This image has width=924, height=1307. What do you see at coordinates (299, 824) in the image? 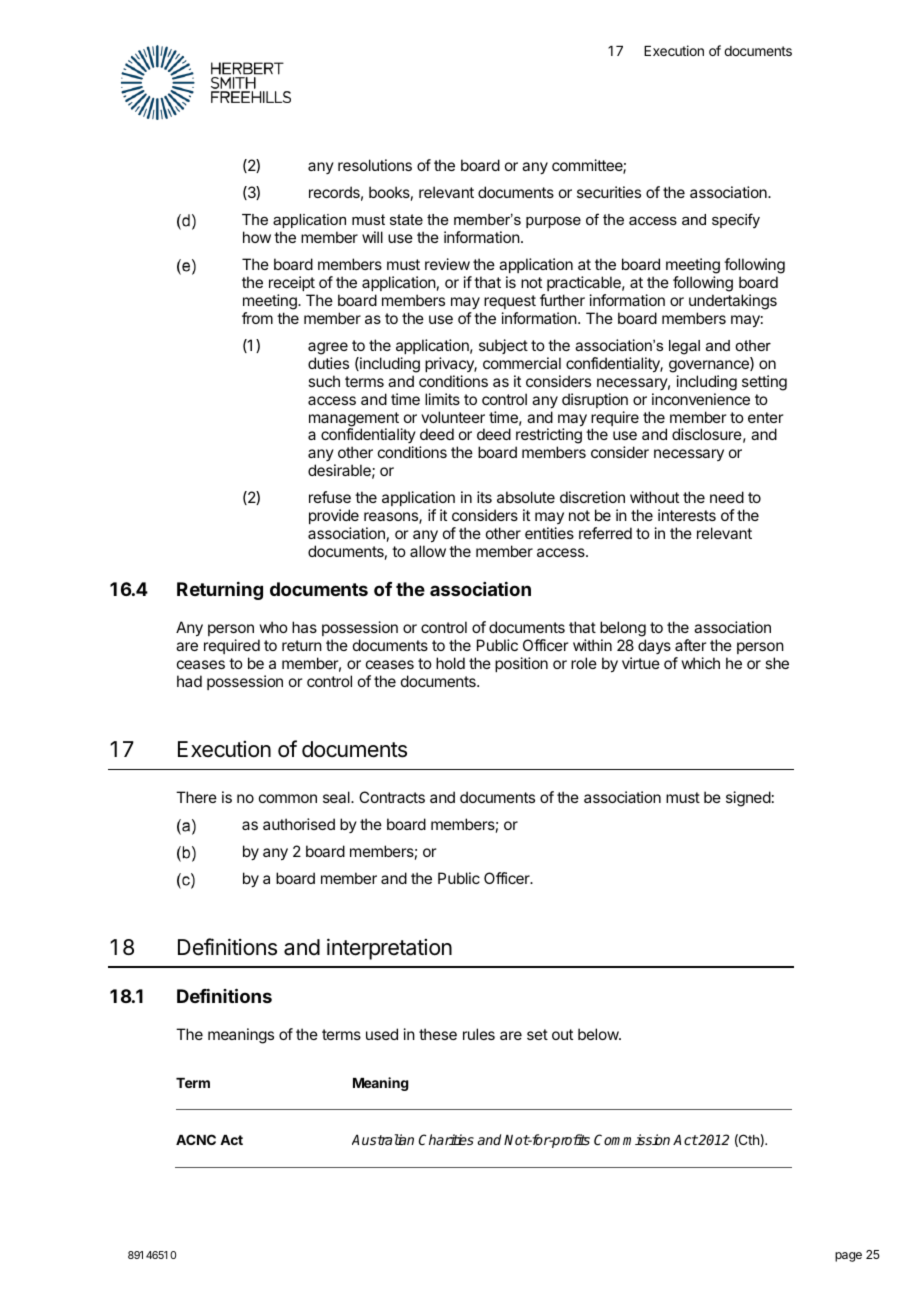
I see `authorised` at bounding box center [299, 824].
